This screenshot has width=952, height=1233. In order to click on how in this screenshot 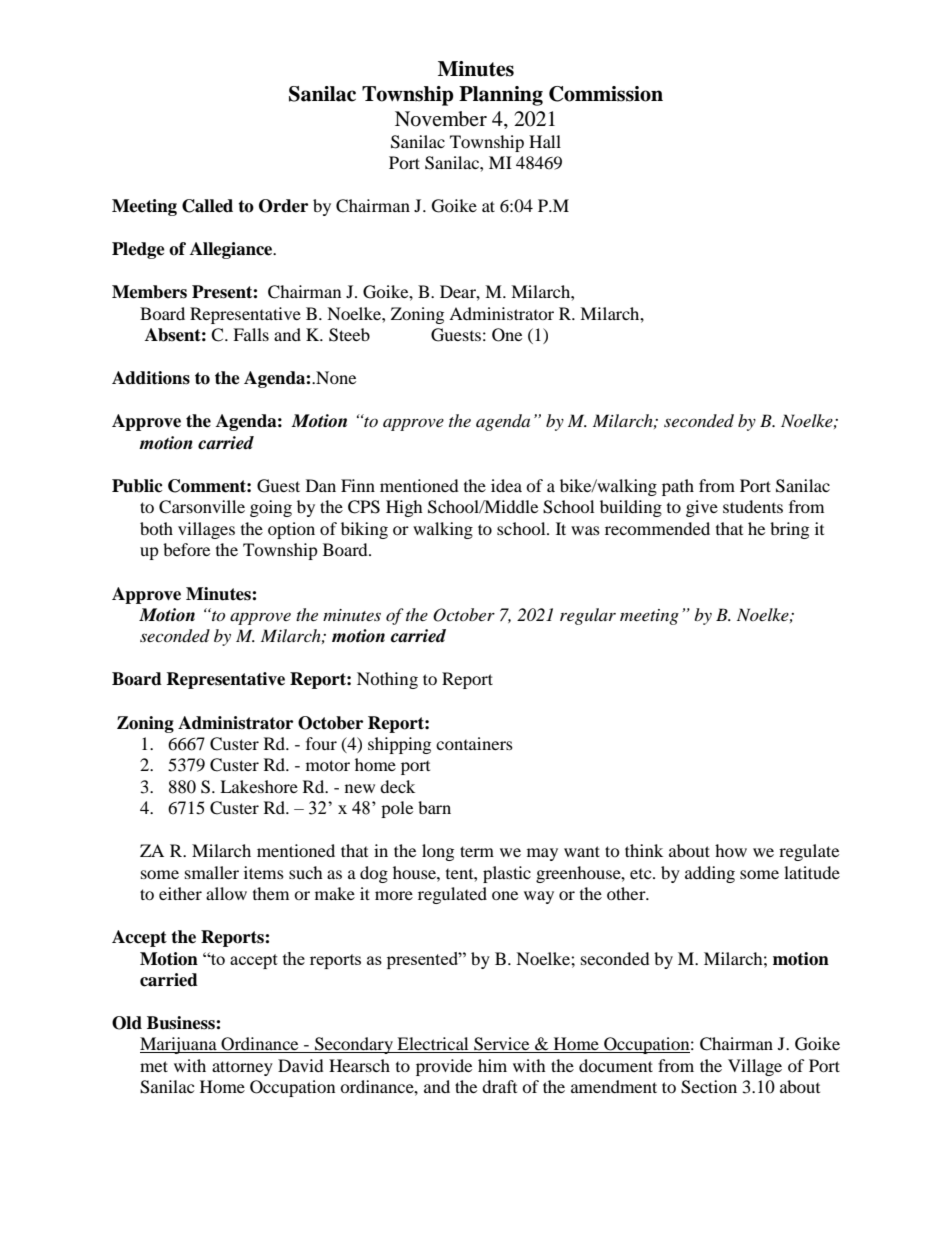, I will do `click(731, 850)`.
